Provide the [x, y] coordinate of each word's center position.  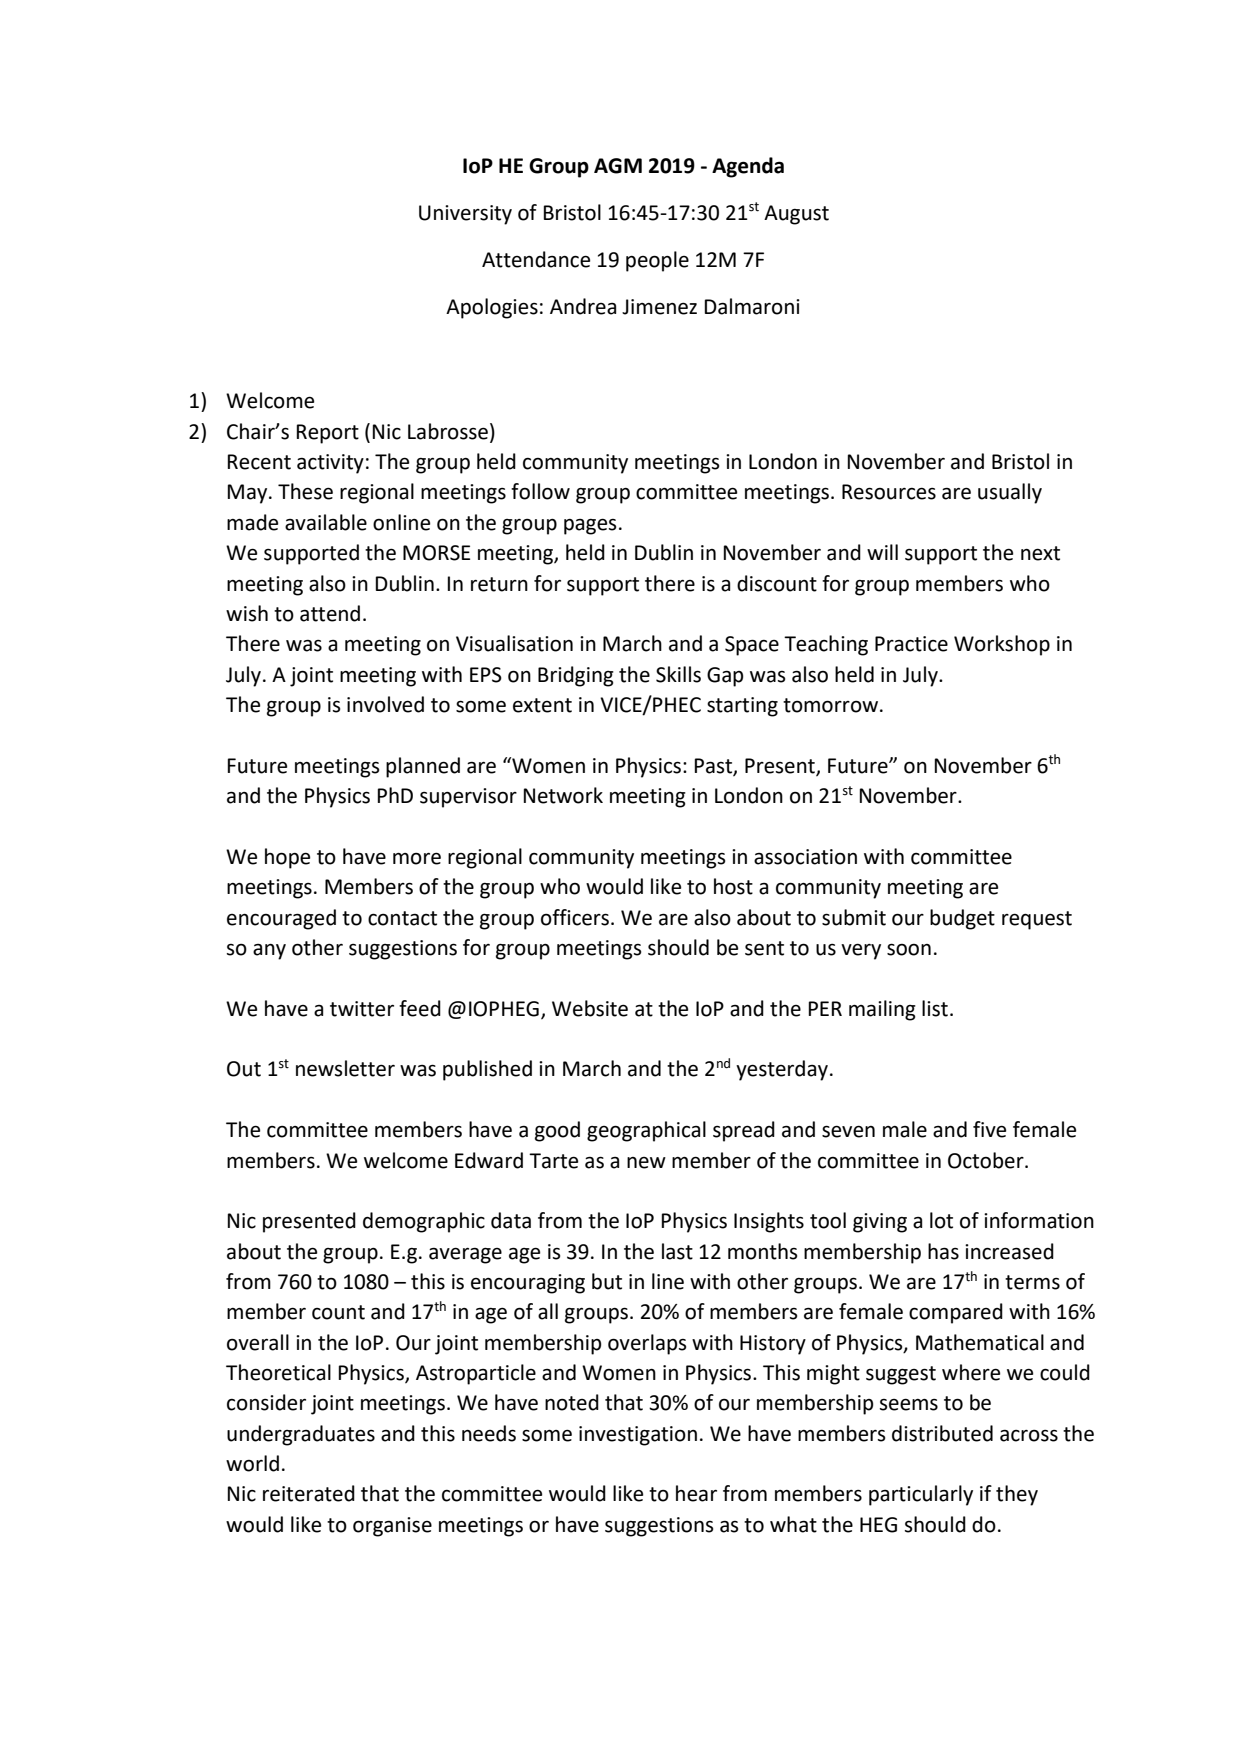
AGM [618, 166]
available [326, 522]
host [733, 886]
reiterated [309, 1493]
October [987, 1160]
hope [287, 858]
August [796, 215]
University [465, 215]
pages [590, 526]
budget [962, 919]
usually [1010, 493]
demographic [424, 1222]
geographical [646, 1131]
